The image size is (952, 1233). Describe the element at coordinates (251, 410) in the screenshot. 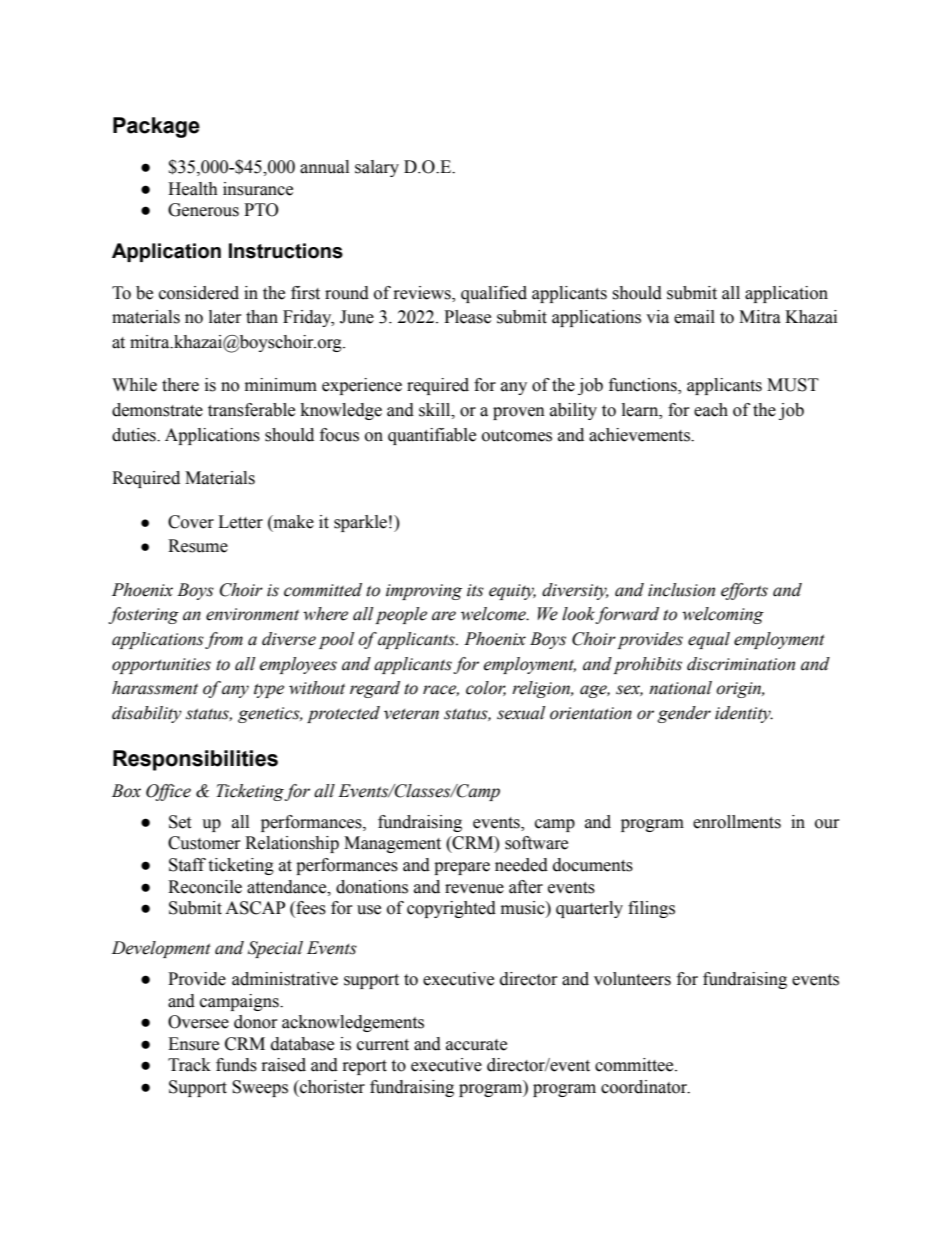

I see `transferable` at that location.
